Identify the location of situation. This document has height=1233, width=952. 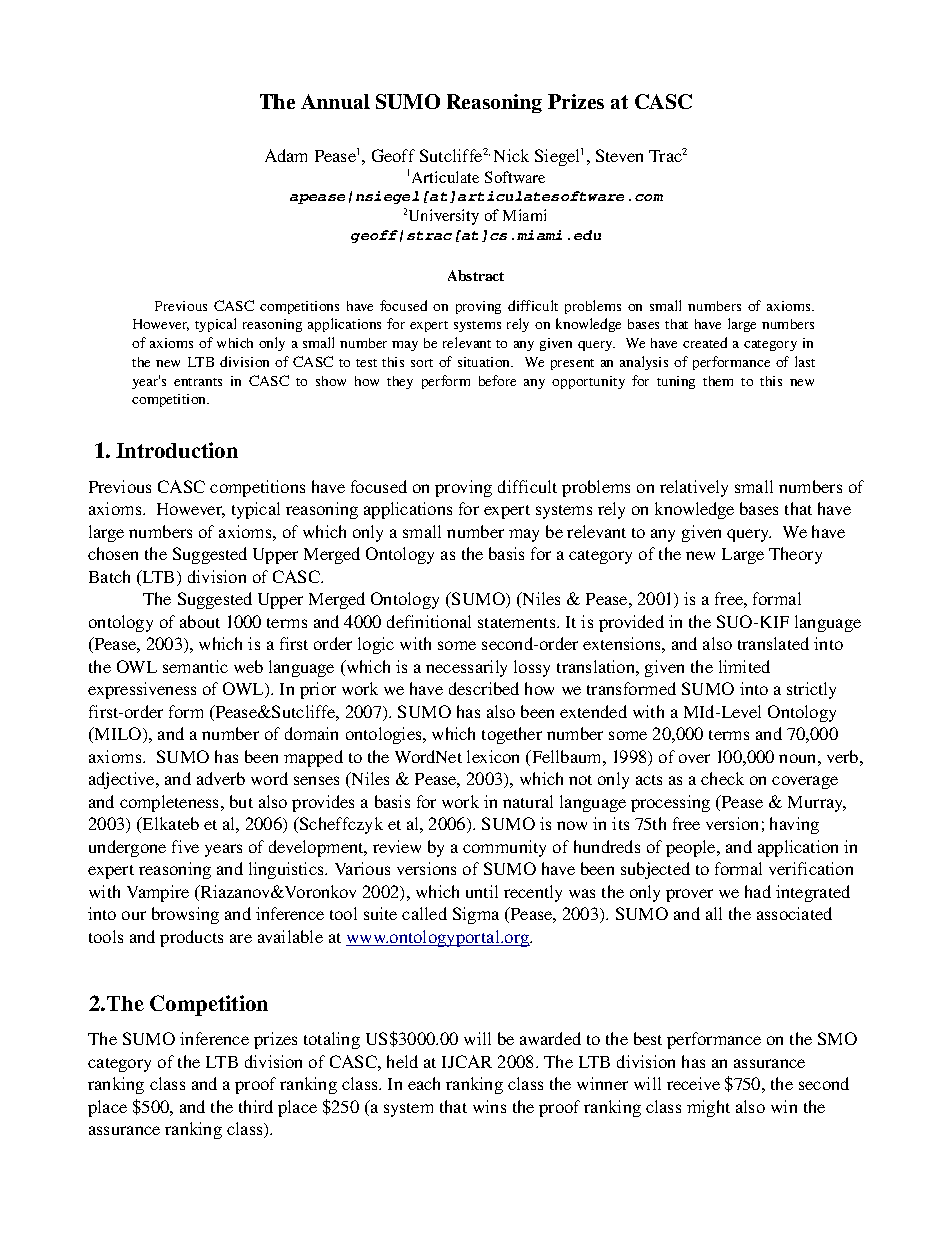
(485, 362).
